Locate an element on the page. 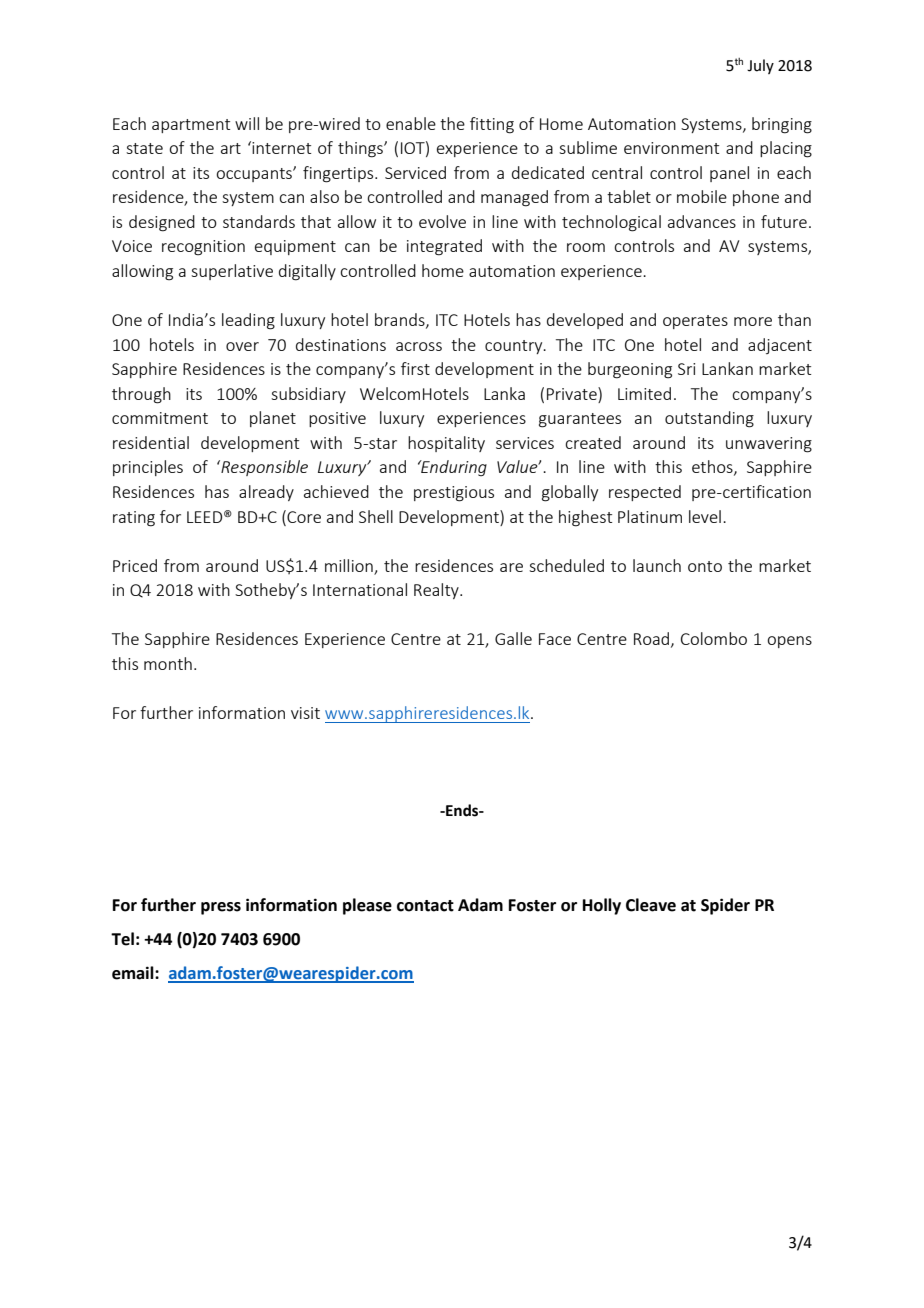 The width and height of the page is (924, 1308). contact is located at coordinates (425, 906).
